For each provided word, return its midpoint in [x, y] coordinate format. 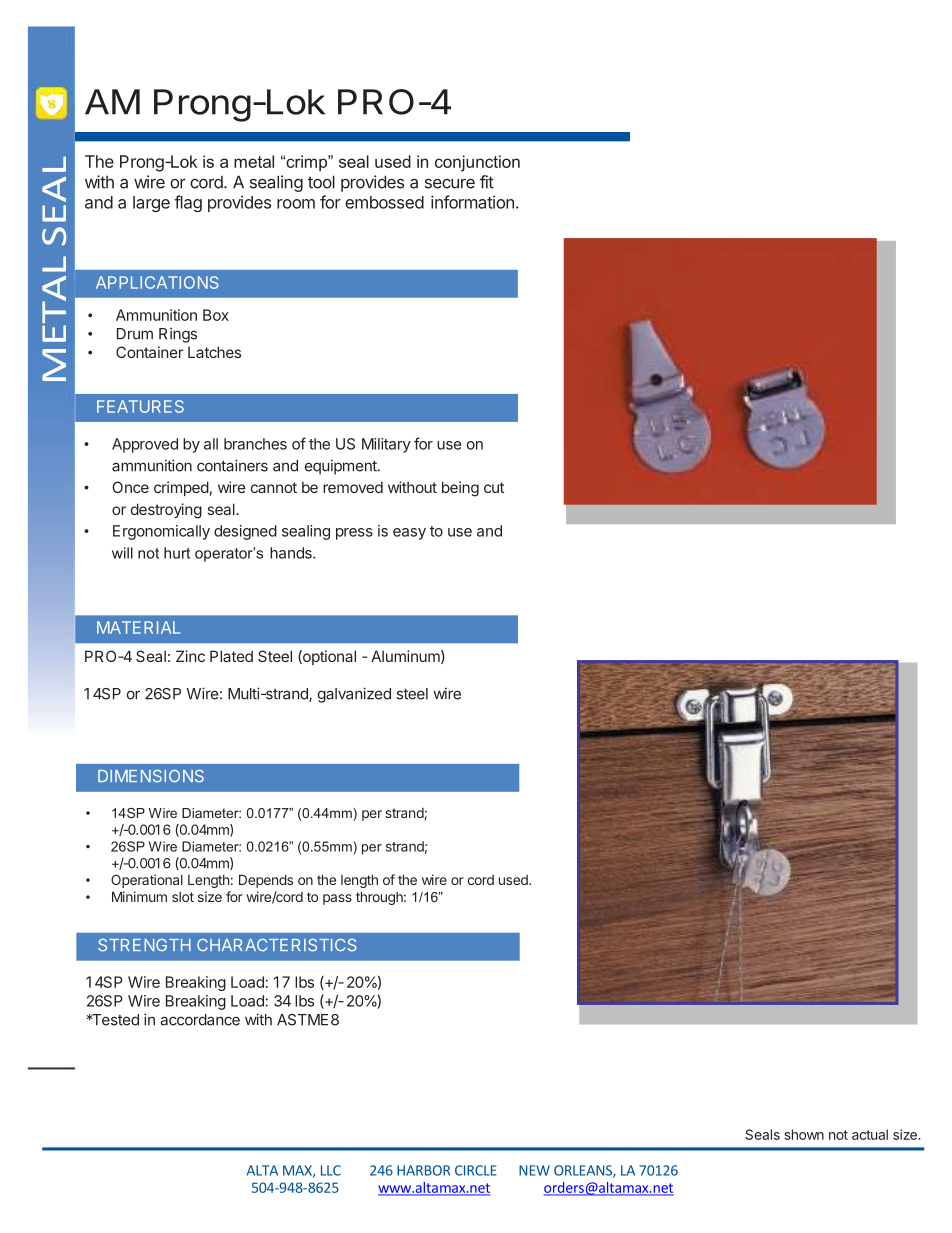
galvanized [354, 695]
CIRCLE [475, 1170]
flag [188, 203]
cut [494, 487]
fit [487, 182]
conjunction [477, 163]
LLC [331, 1170]
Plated [231, 656]
